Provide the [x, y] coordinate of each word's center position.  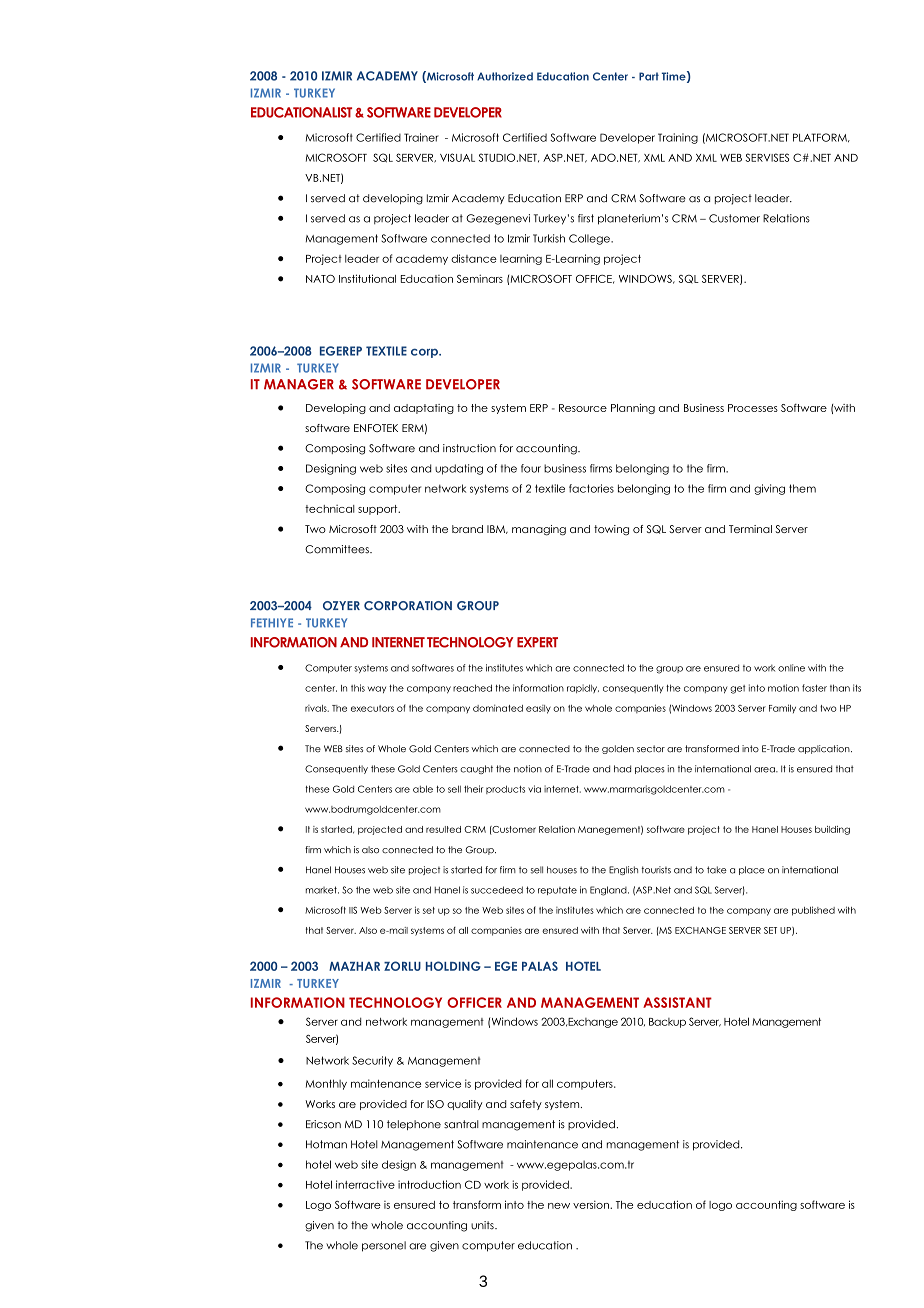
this [358, 688]
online [791, 668]
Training [678, 138]
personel [384, 1246]
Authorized [505, 76]
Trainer [421, 137]
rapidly [583, 688]
